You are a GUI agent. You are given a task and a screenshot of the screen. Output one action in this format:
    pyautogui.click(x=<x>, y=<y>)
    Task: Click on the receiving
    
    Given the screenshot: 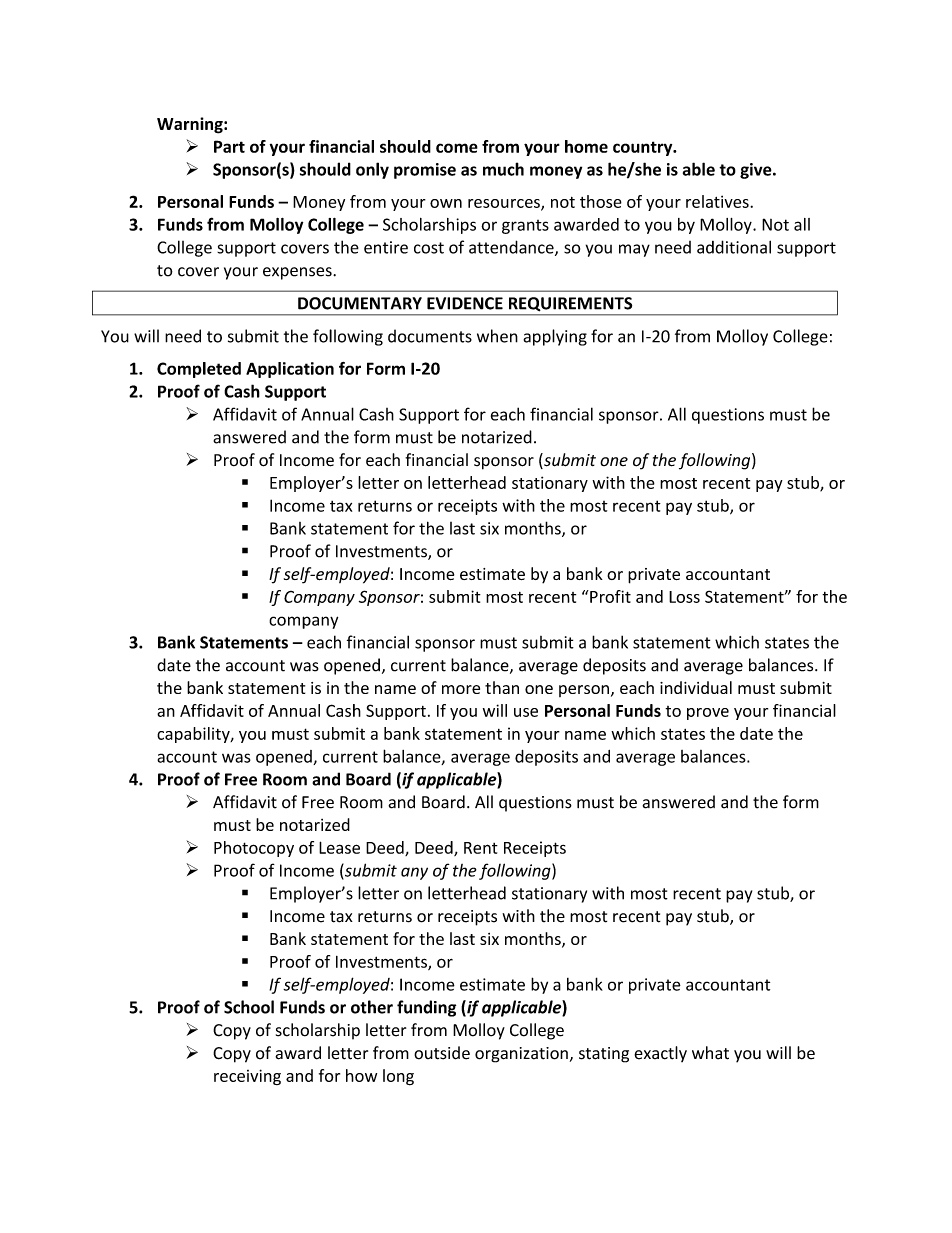 What is the action you would take?
    pyautogui.click(x=247, y=1077)
